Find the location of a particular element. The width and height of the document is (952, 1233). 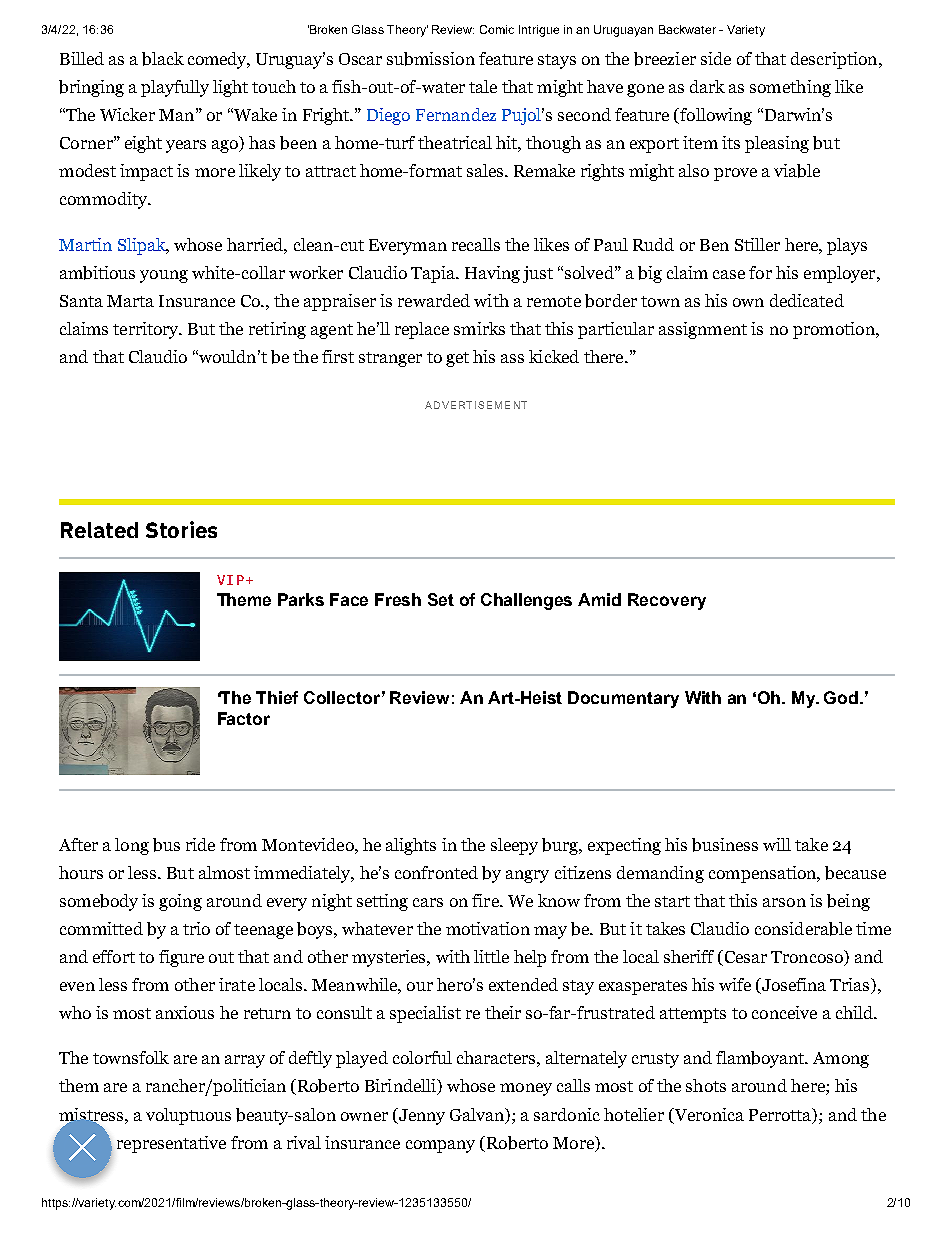

Challenges is located at coordinates (526, 601).
